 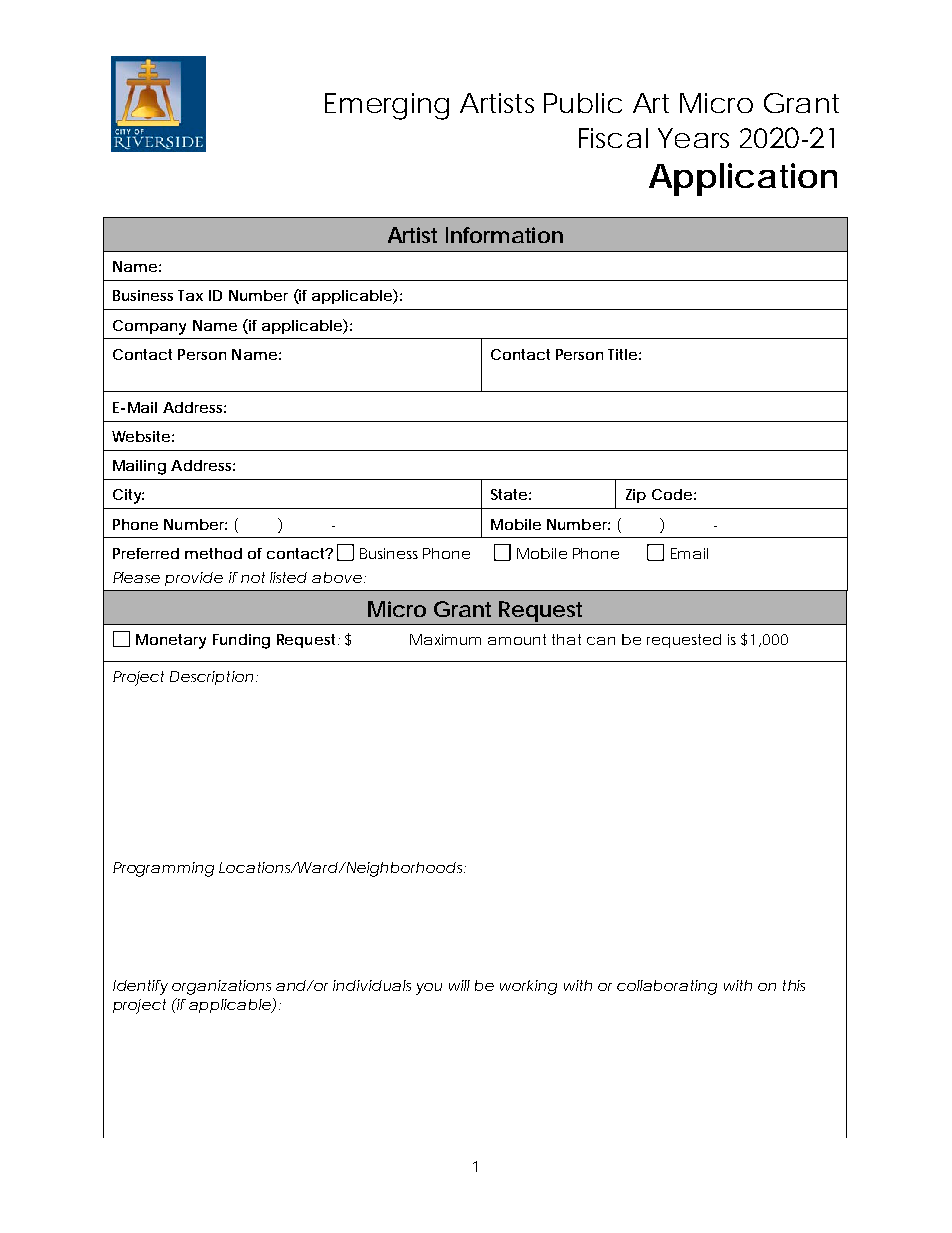 What do you see at coordinates (693, 138) in the screenshot?
I see `Years` at bounding box center [693, 138].
